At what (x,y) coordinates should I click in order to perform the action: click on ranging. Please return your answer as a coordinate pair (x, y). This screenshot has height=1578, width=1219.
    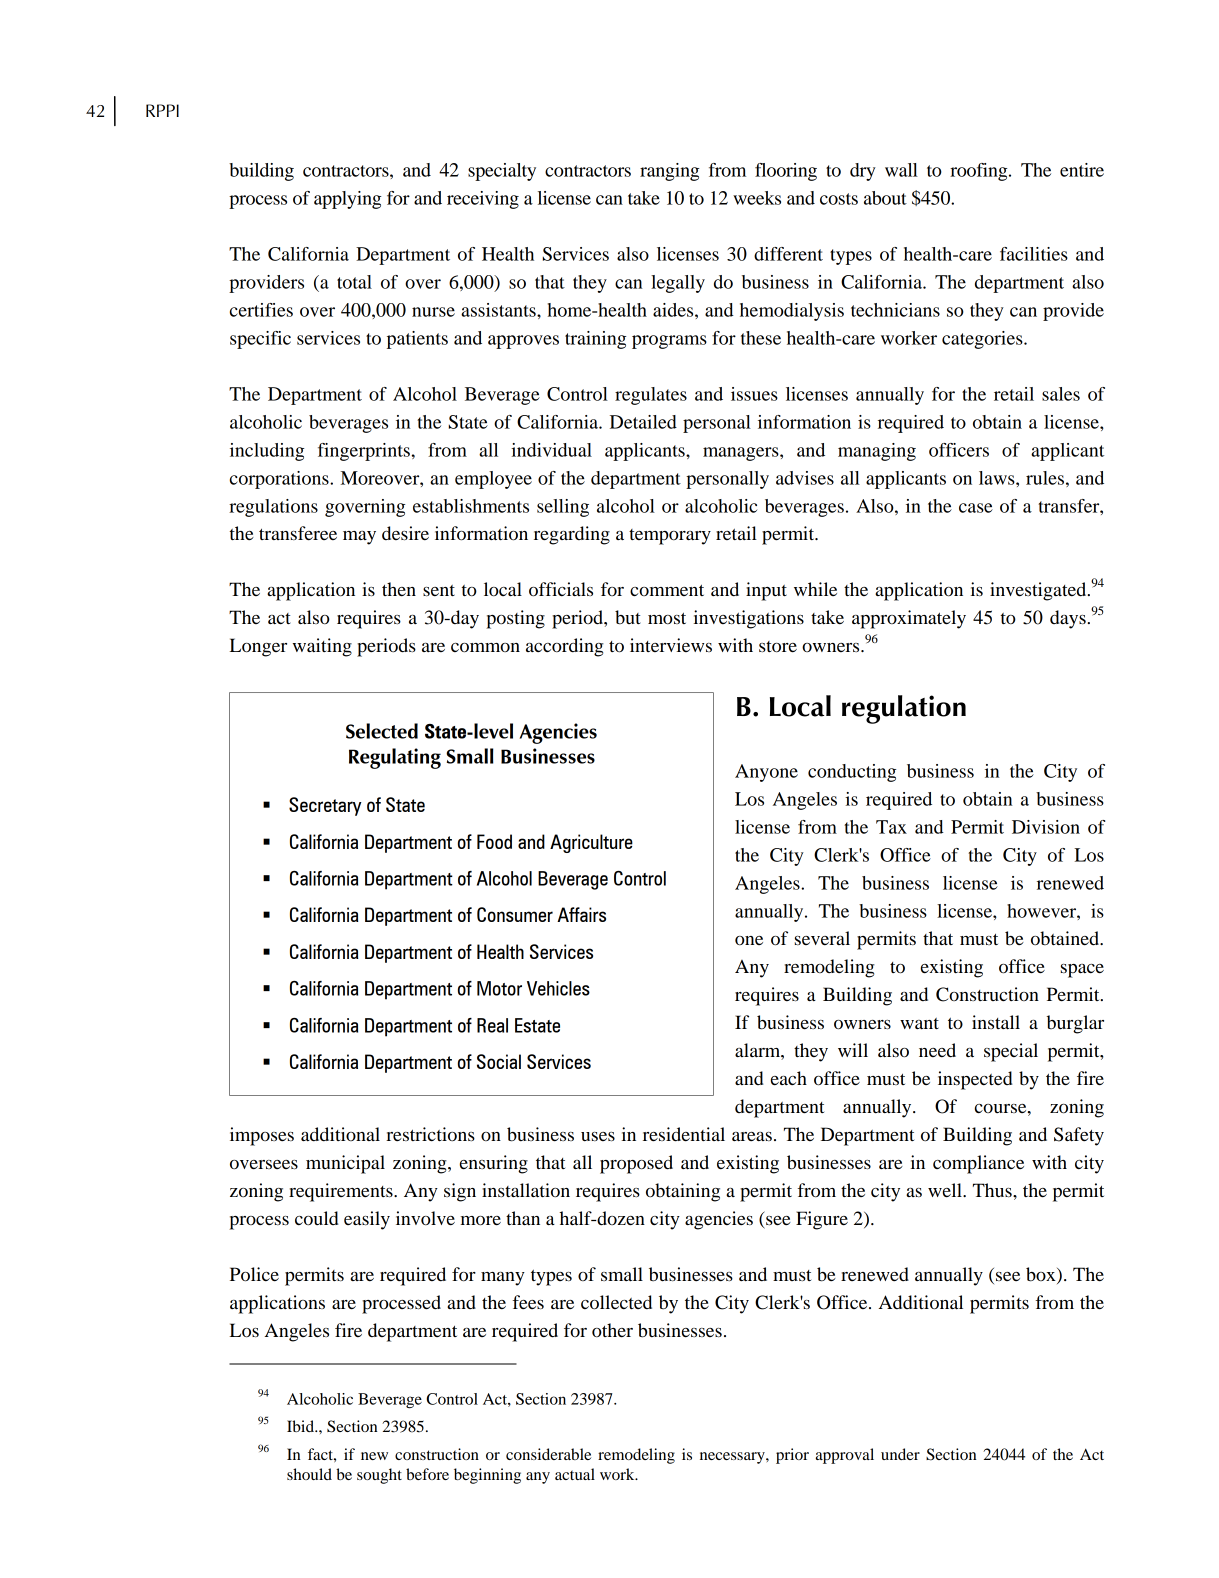
    Looking at the image, I should click on (669, 172).
